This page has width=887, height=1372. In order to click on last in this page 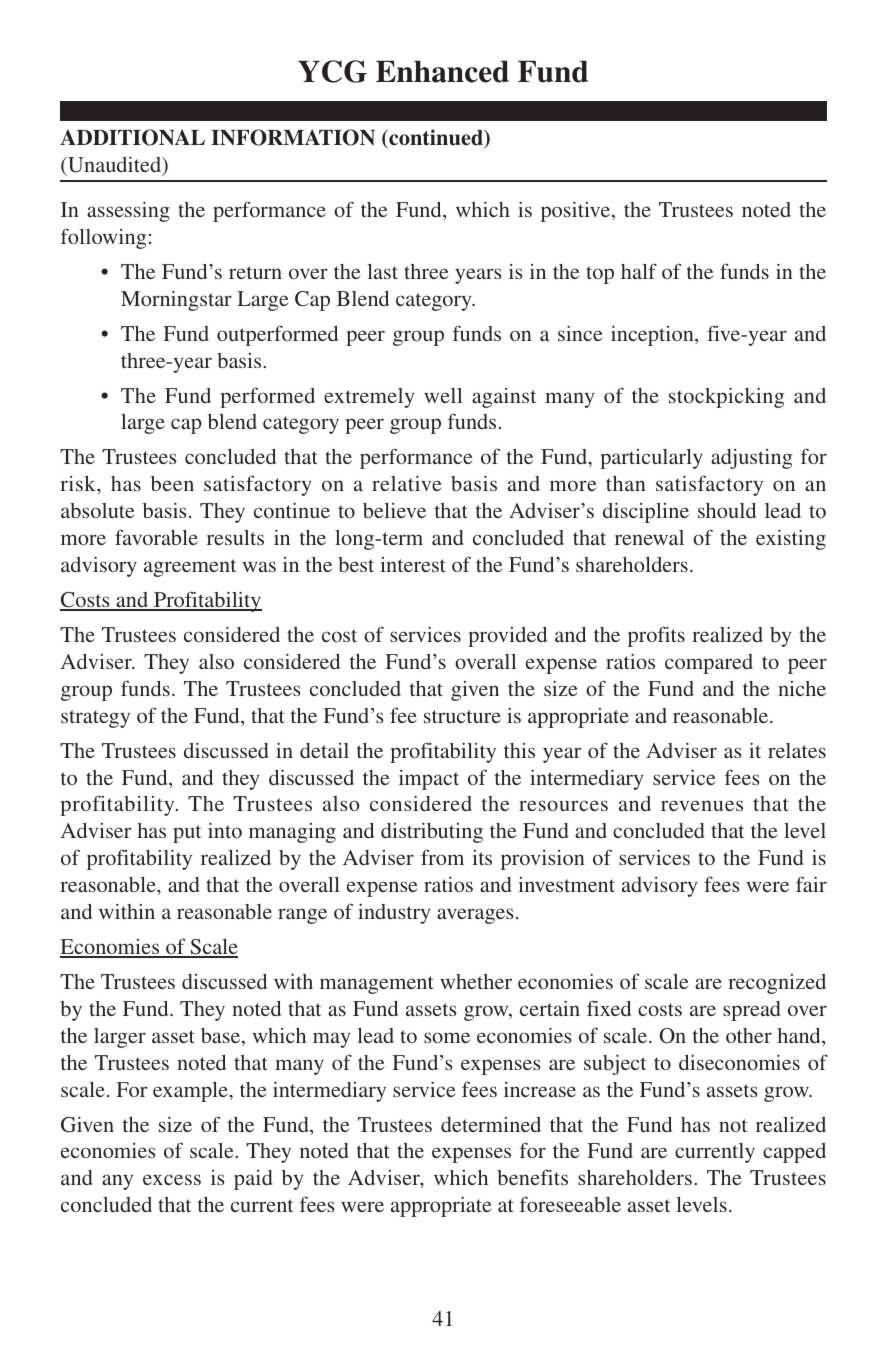, I will do `click(382, 271)`.
